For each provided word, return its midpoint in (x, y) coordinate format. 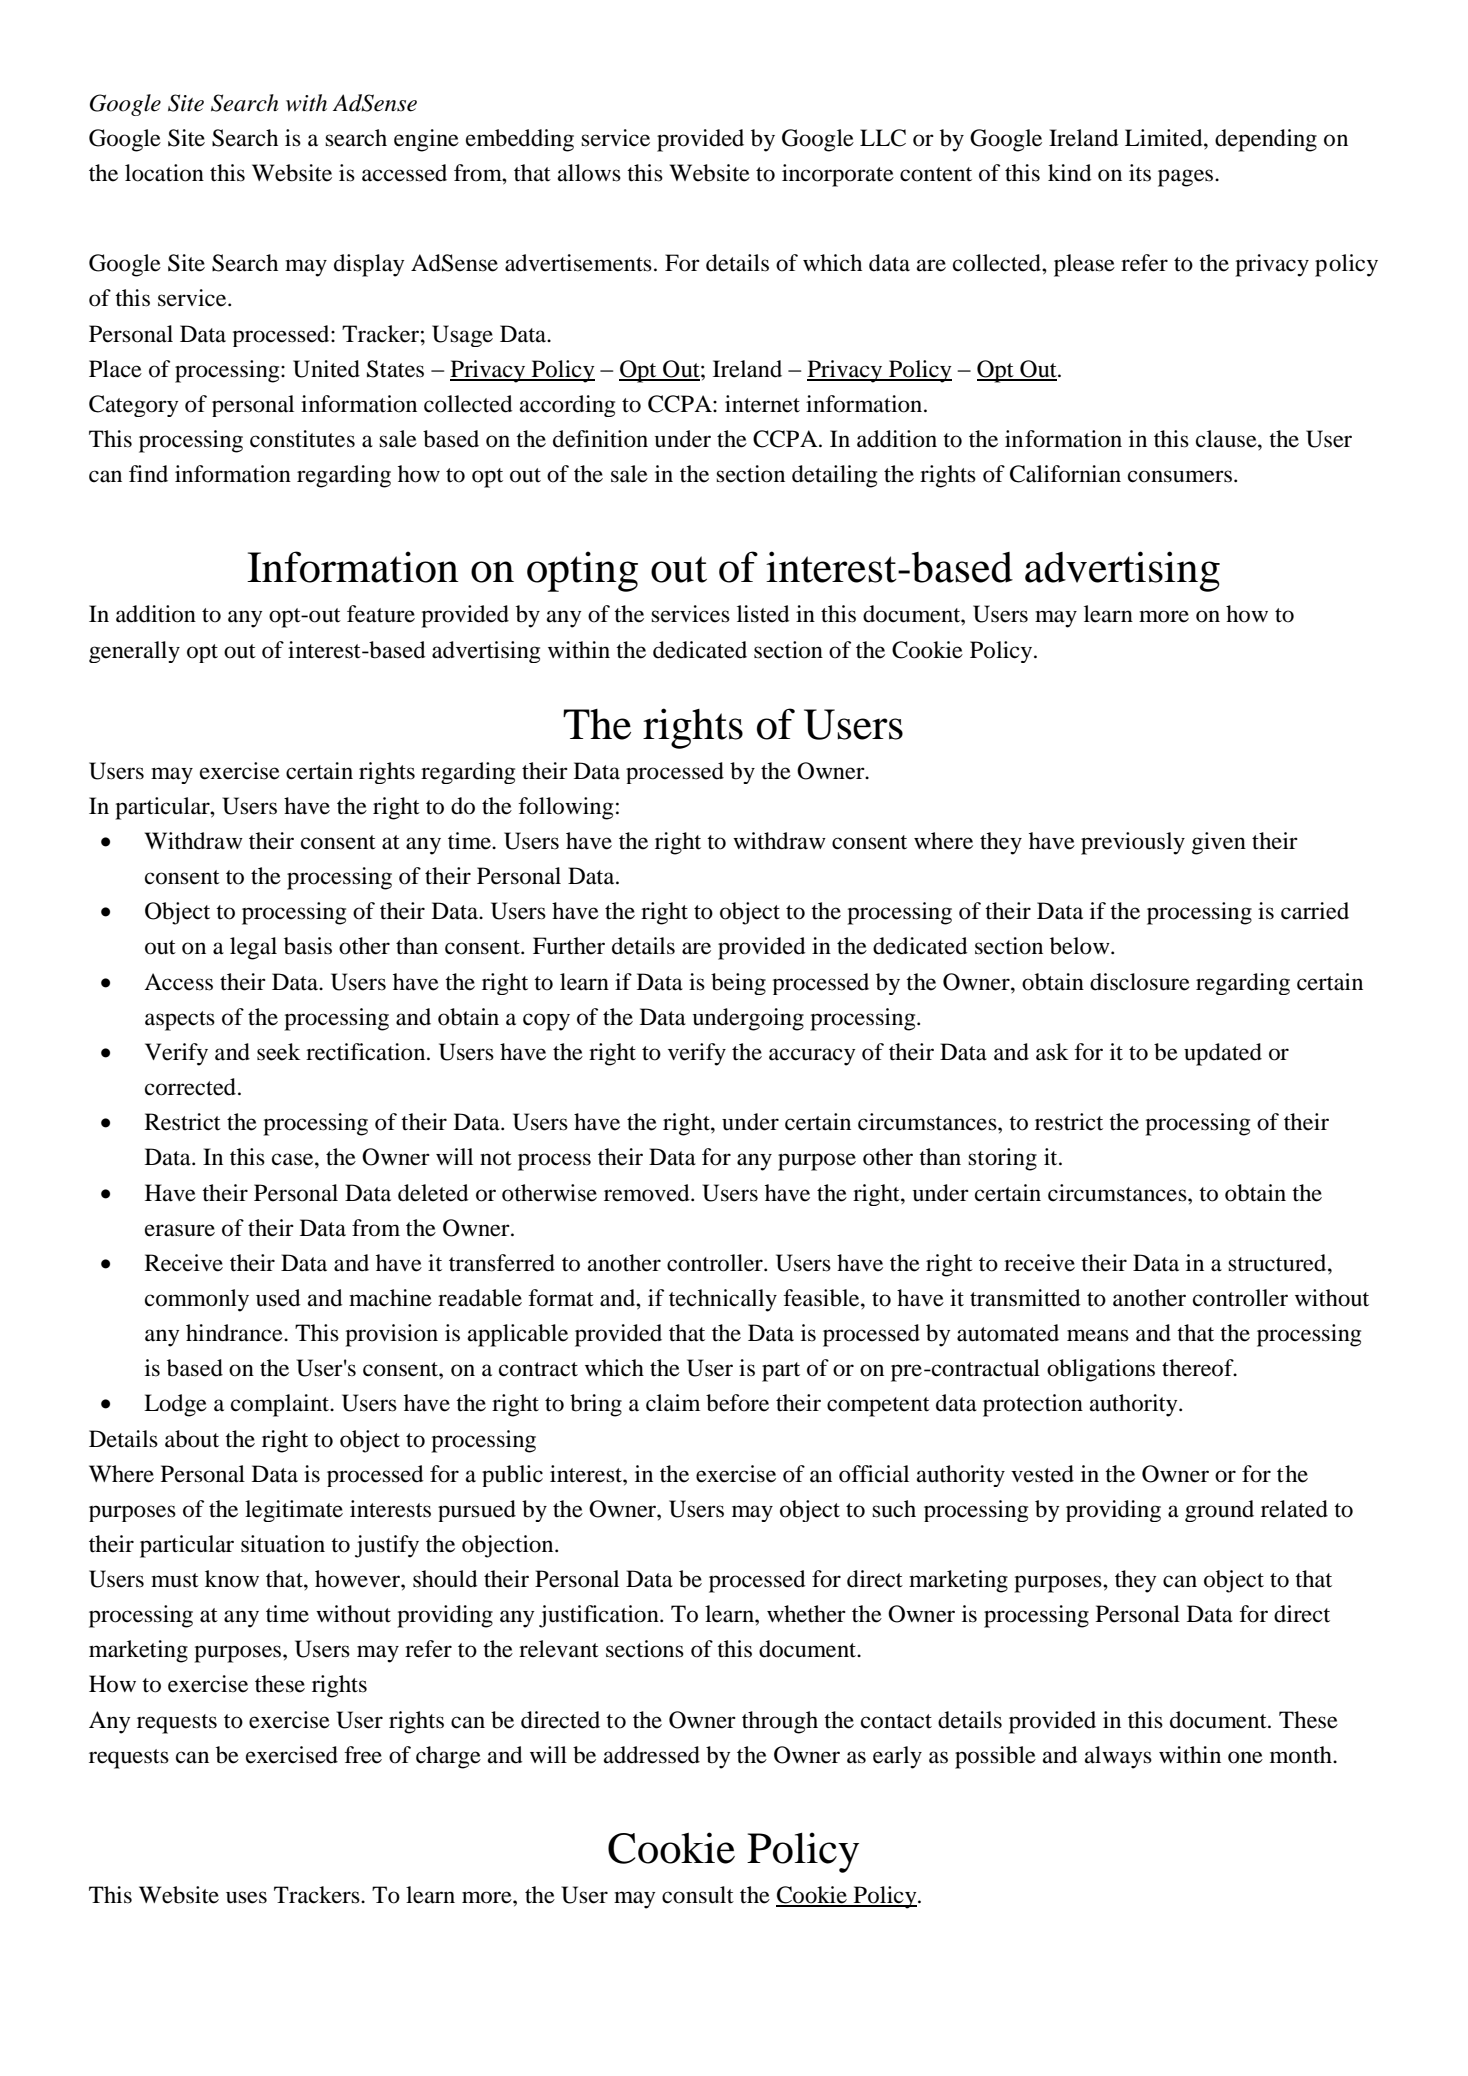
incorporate (838, 175)
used (278, 1298)
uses (246, 1897)
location (164, 173)
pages (1187, 178)
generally (134, 652)
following (565, 808)
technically (723, 1300)
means (1098, 1335)
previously (1133, 843)
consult (698, 1895)
